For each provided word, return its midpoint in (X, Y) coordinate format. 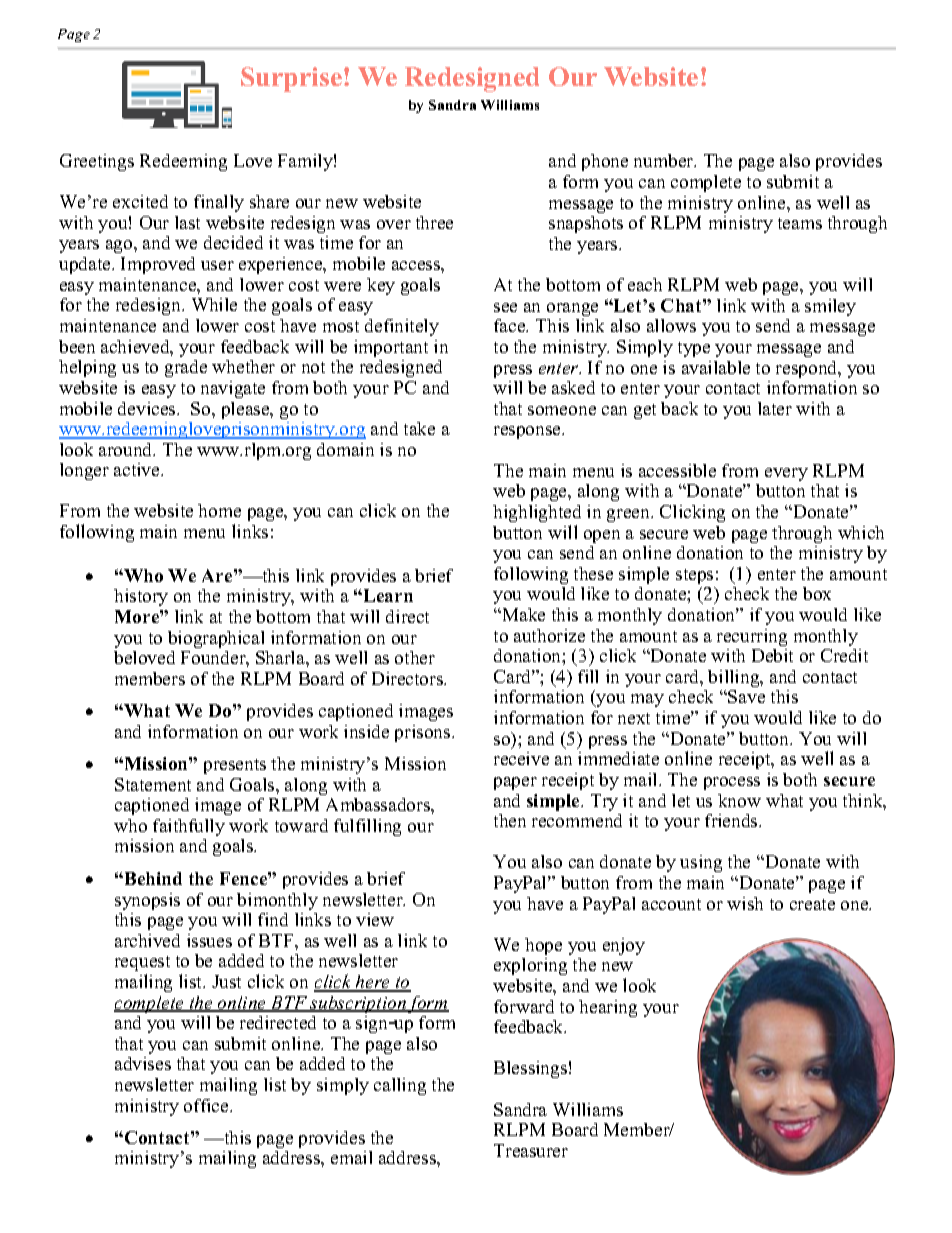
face (511, 325)
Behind (152, 878)
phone (605, 162)
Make (522, 614)
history (141, 597)
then (510, 820)
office (207, 1105)
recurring (752, 637)
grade (186, 368)
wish (745, 903)
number (665, 160)
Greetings (97, 162)
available (716, 367)
